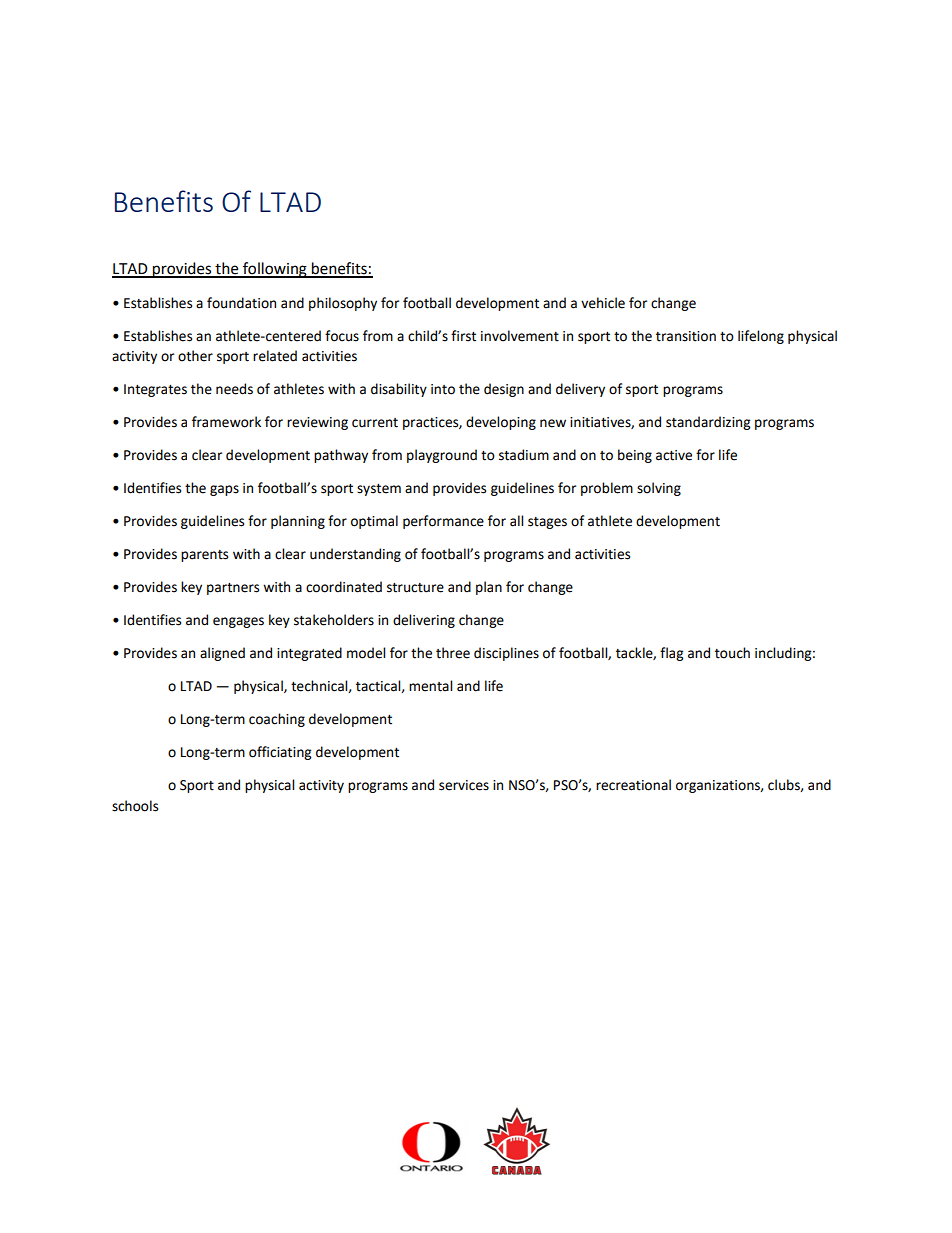 The height and width of the screenshot is (1233, 952). Describe the element at coordinates (442, 456) in the screenshot. I see `playground` at that location.
